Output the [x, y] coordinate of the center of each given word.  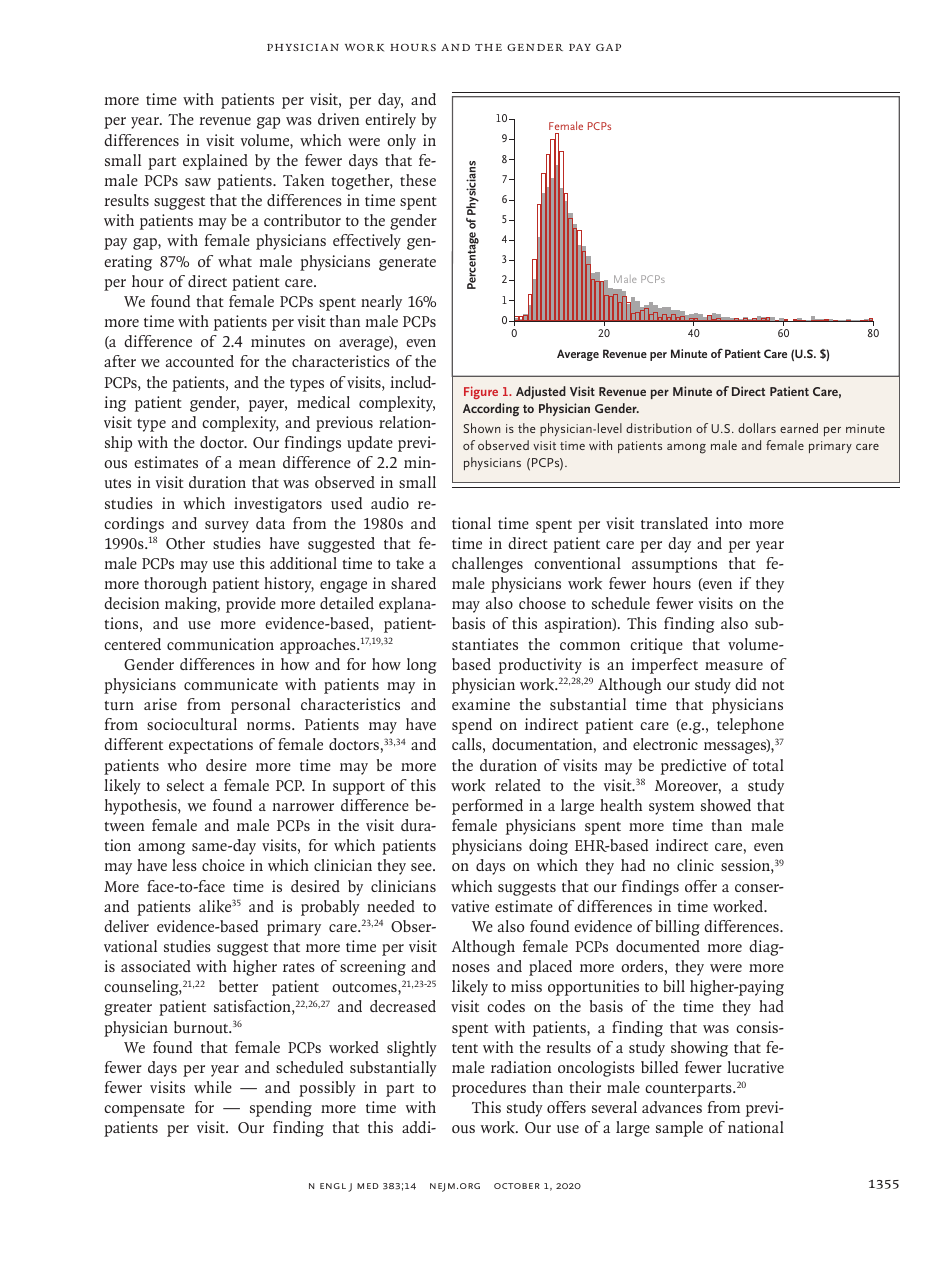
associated [156, 966]
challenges [487, 565]
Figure [481, 392]
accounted [200, 361]
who [182, 765]
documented [658, 946]
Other [185, 543]
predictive [693, 767]
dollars [757, 428]
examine [481, 704]
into [728, 523]
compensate [144, 1110]
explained [215, 162]
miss [526, 986]
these [418, 180]
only [401, 142]
